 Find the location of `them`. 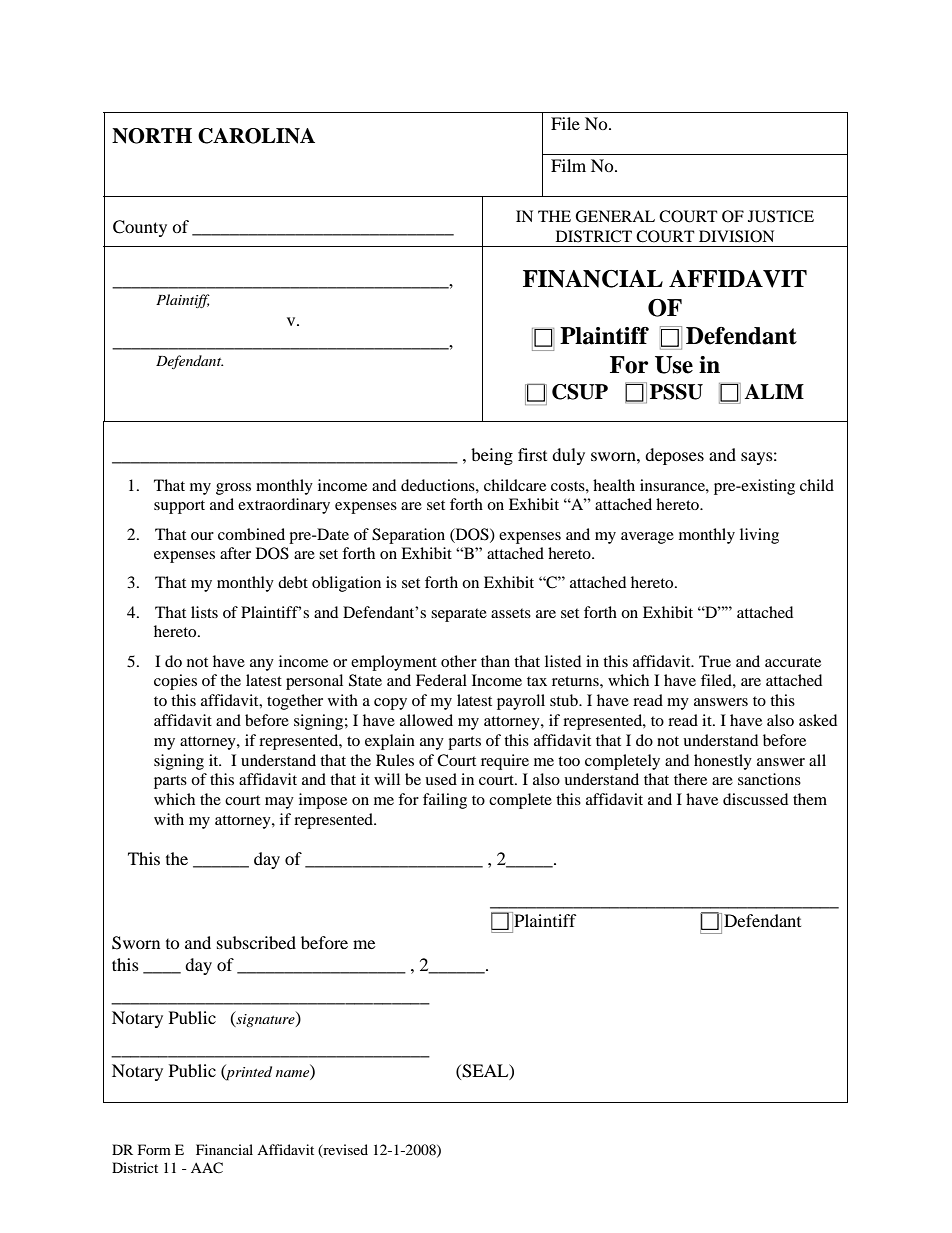

them is located at coordinates (810, 799).
